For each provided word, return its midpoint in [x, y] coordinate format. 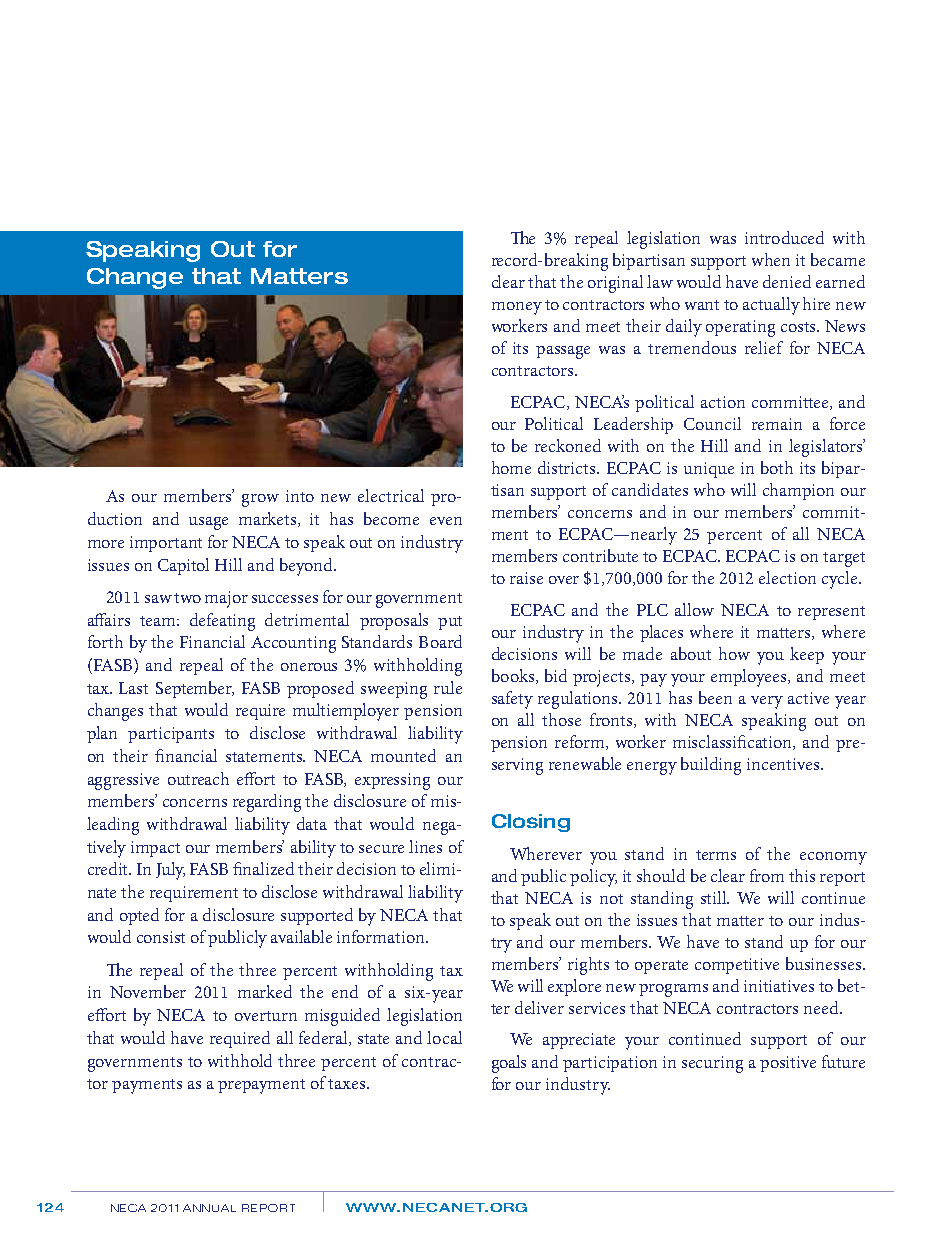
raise [526, 578]
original [615, 284]
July [170, 871]
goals [509, 1064]
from [767, 875]
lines [425, 846]
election [787, 577]
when [771, 259]
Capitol [183, 566]
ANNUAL [209, 1208]
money [517, 308]
